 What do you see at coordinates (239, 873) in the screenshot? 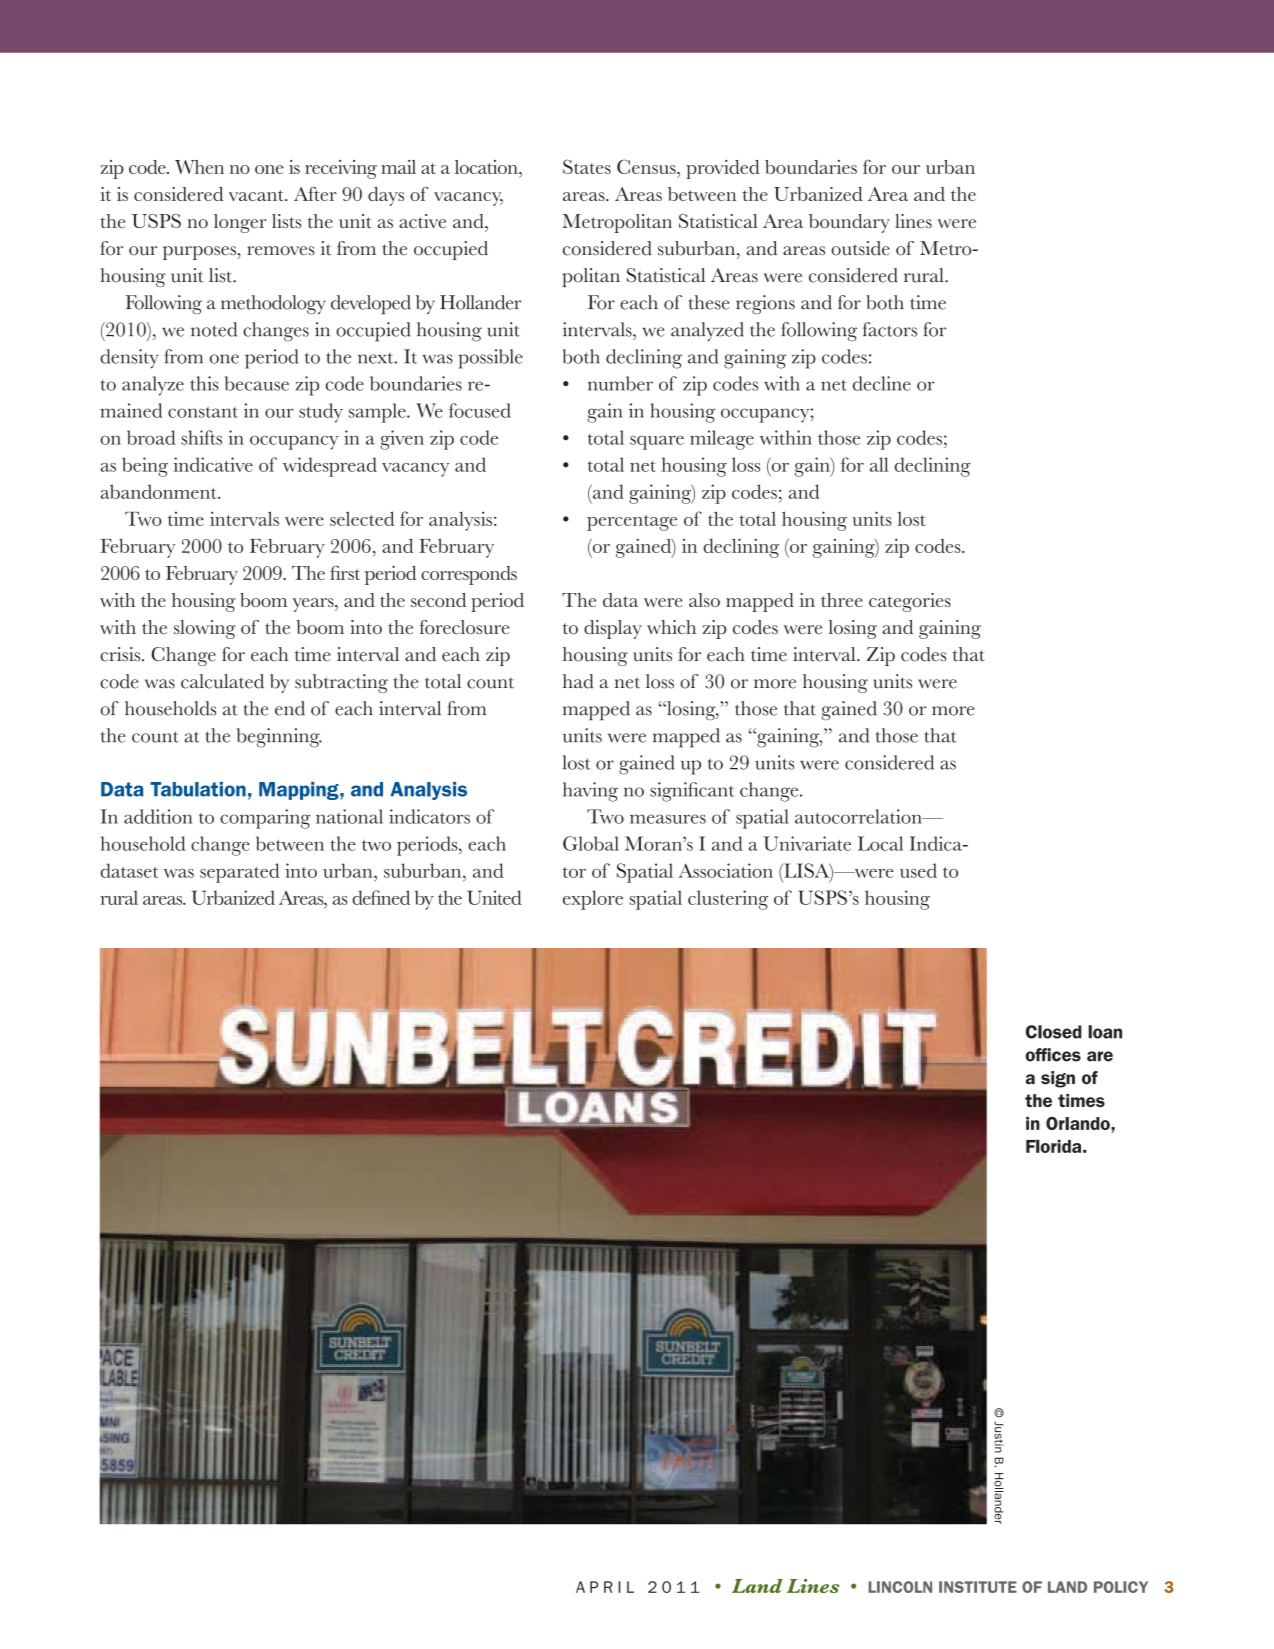
I see `separated` at bounding box center [239, 873].
